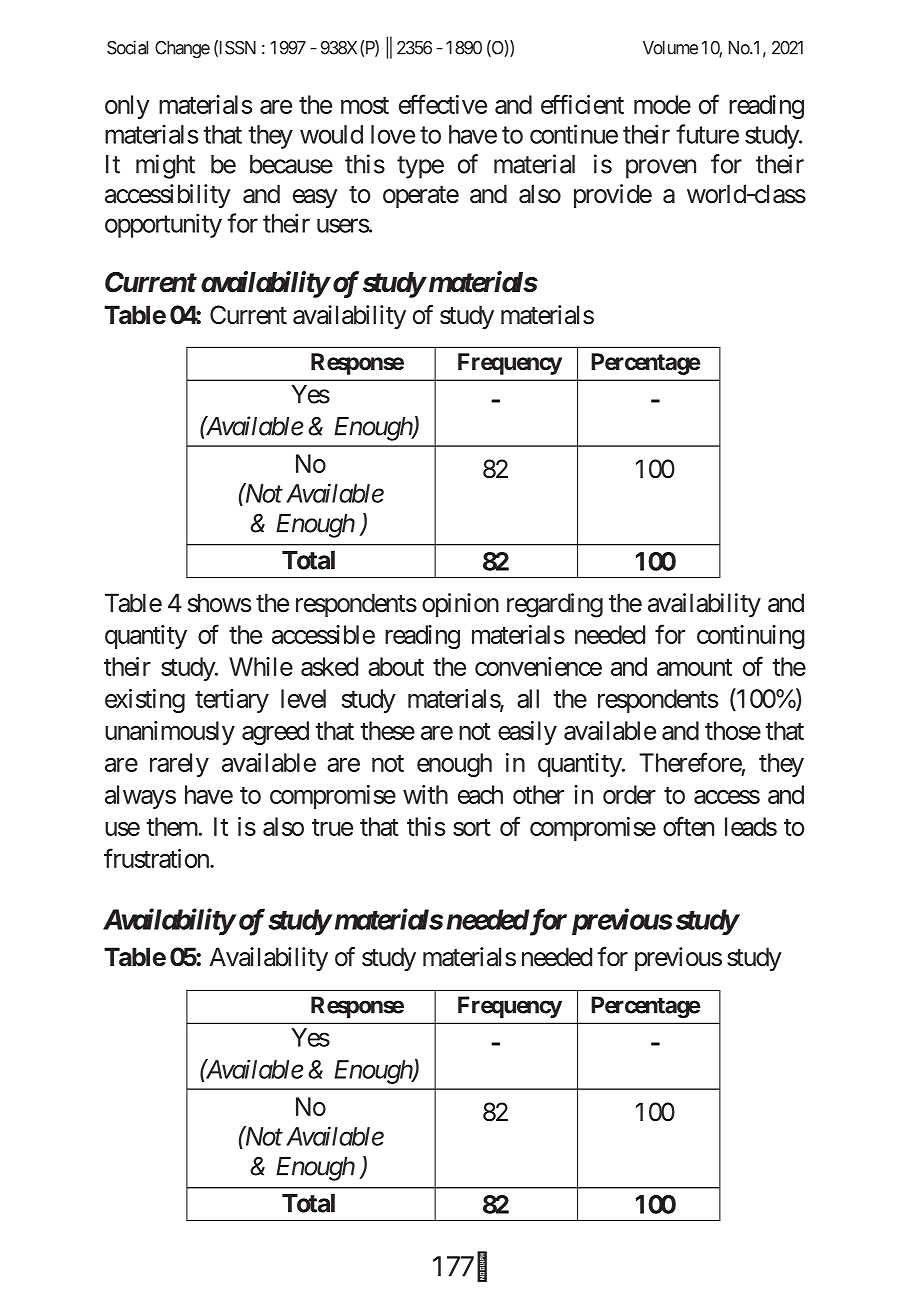 Image resolution: width=905 pixels, height=1316 pixels. What do you see at coordinates (670, 48) in the image?
I see `Volume` at bounding box center [670, 48].
